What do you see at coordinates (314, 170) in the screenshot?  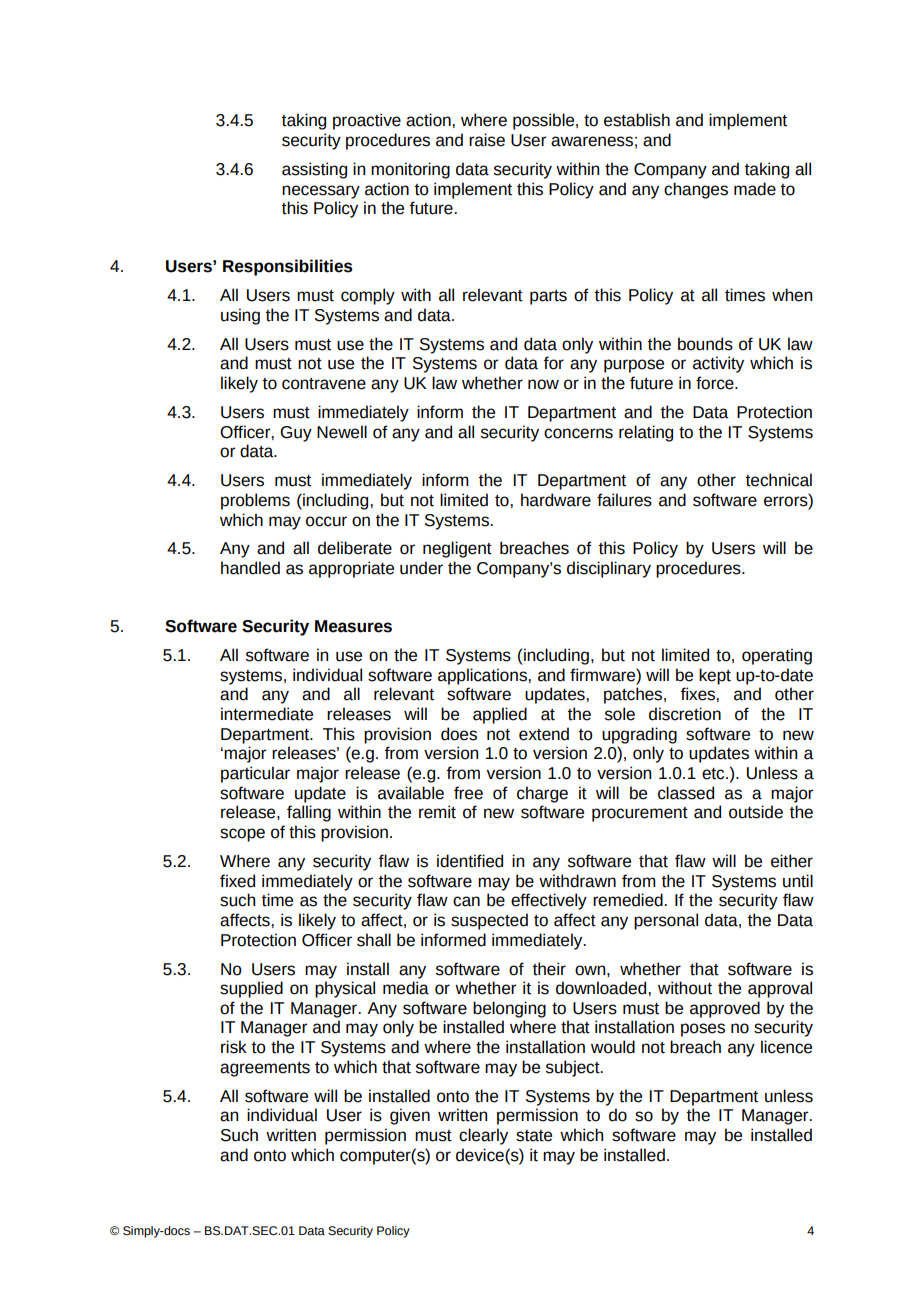 I see `assisting` at bounding box center [314, 170].
